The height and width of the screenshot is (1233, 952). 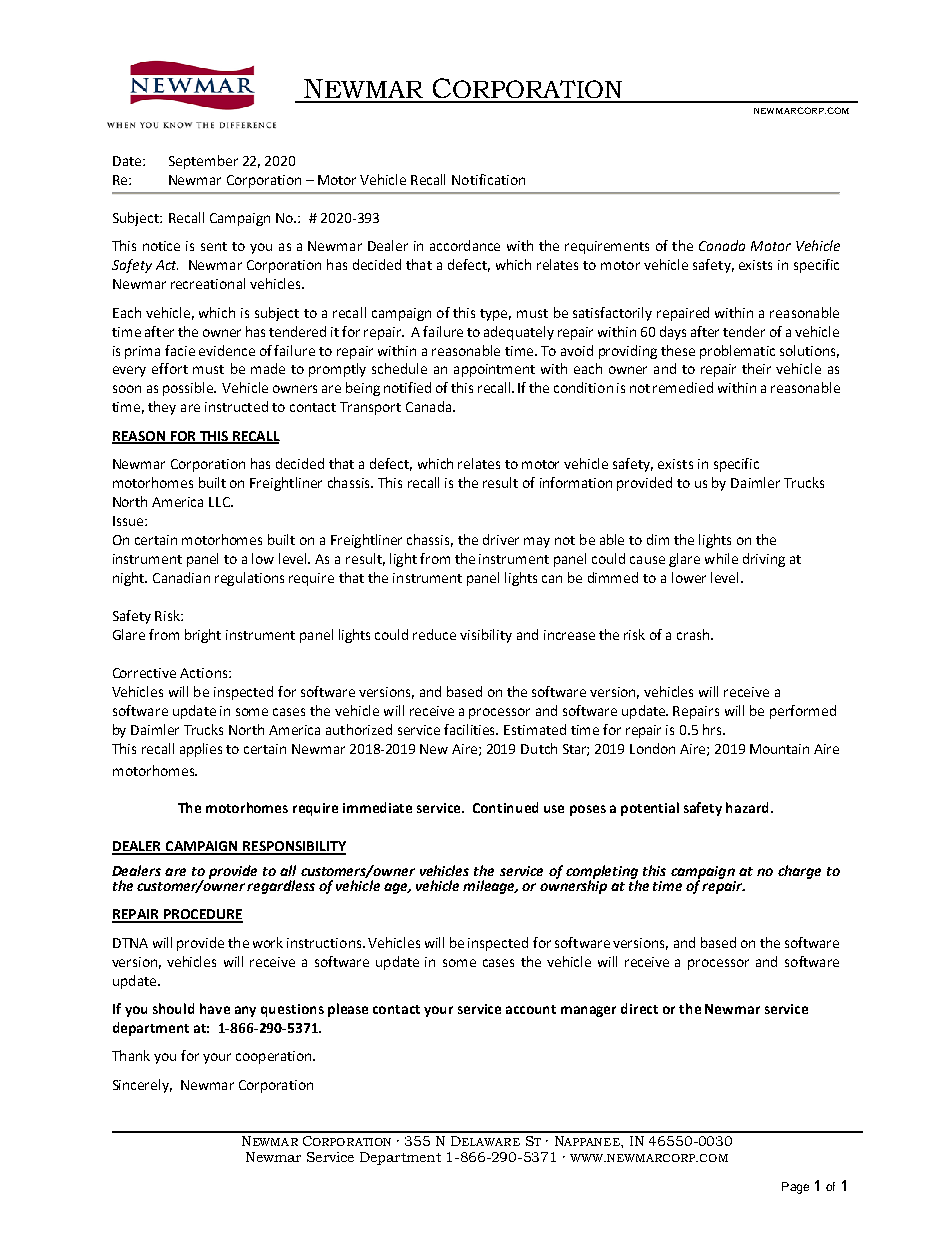 I want to click on Sincerely, so click(x=142, y=1086).
